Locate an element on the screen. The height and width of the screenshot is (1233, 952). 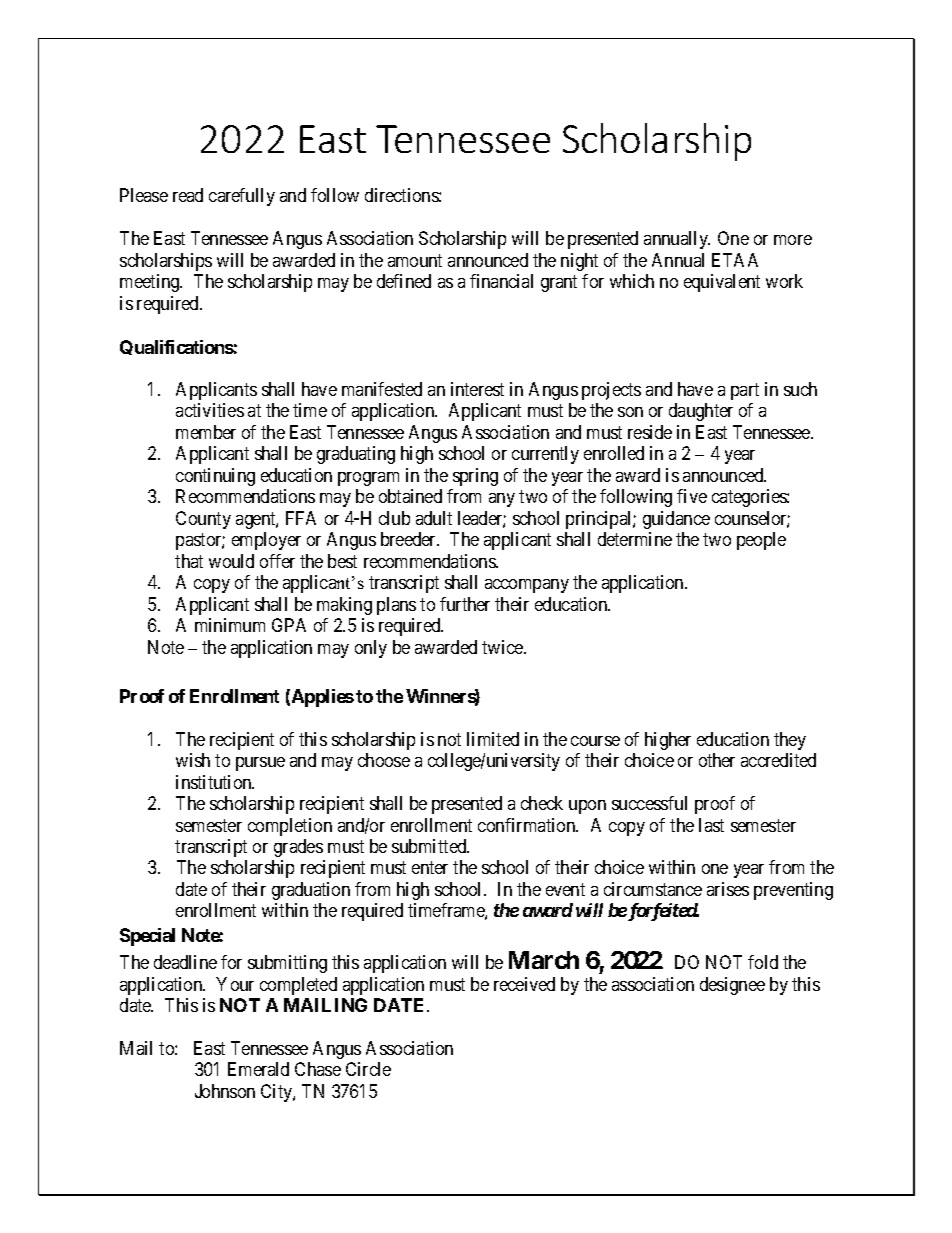
Johnson is located at coordinates (225, 1091).
